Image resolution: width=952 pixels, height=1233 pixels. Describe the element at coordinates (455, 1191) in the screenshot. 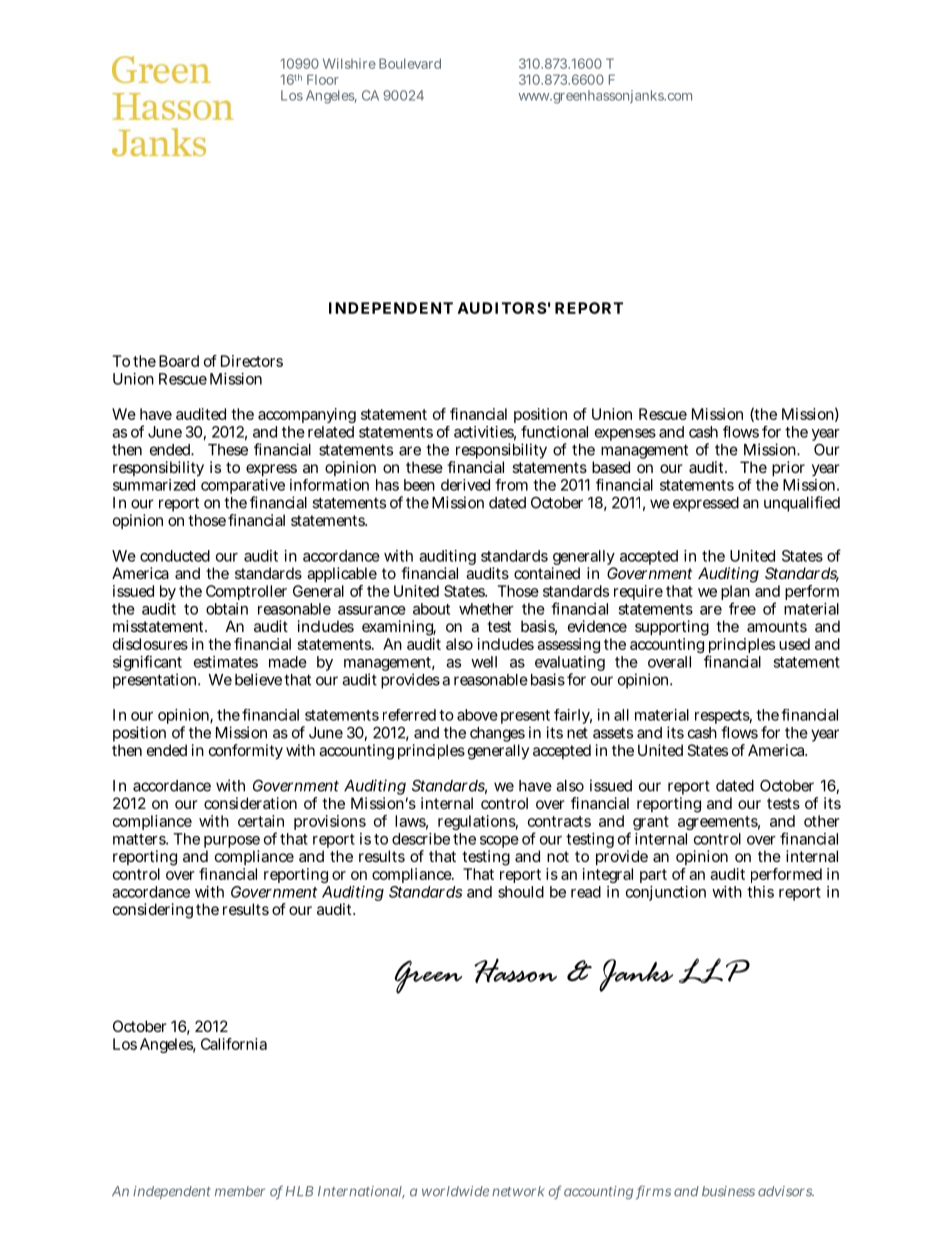

I see `worldwide` at that location.
